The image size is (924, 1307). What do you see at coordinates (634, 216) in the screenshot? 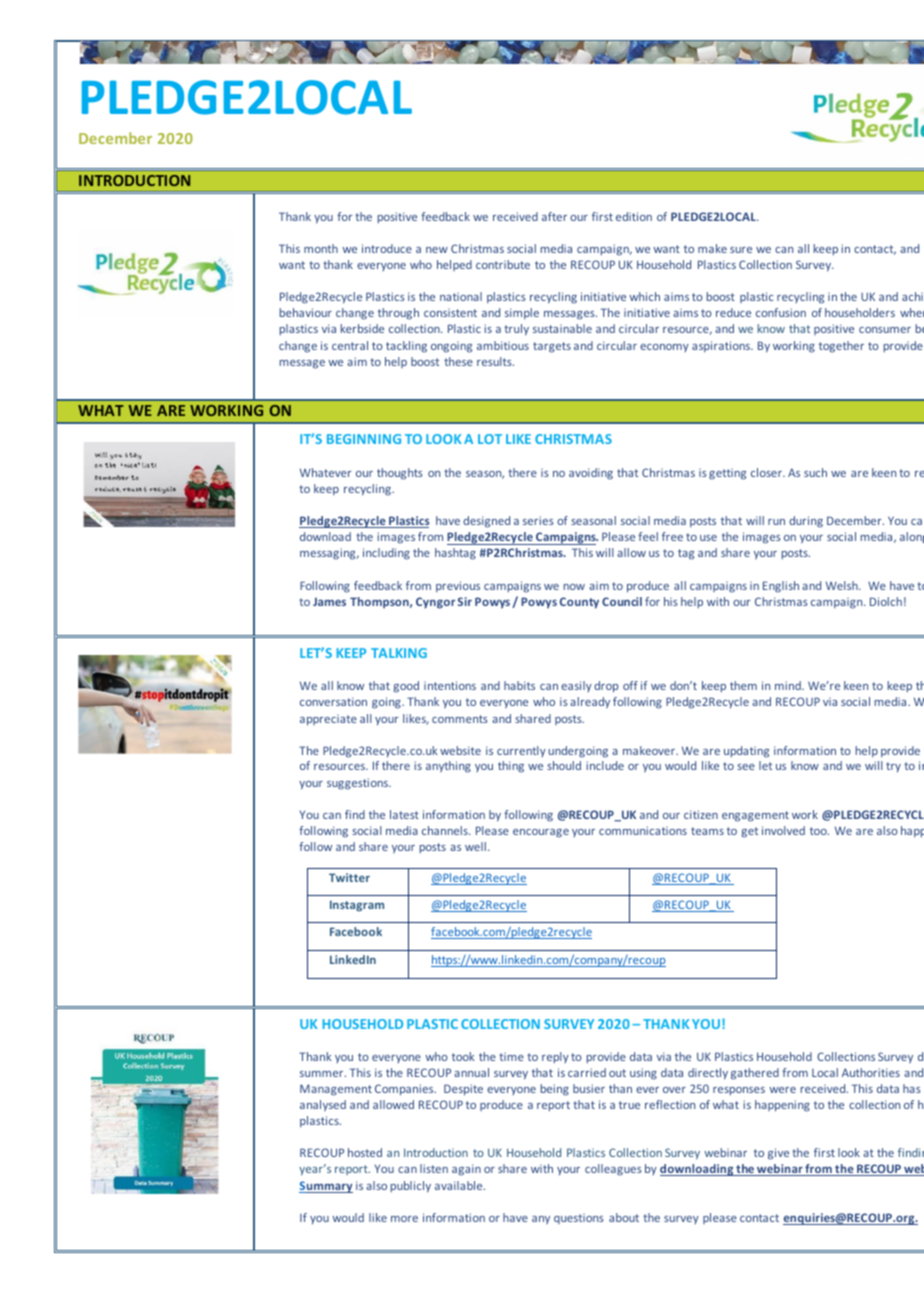
I see `edition` at bounding box center [634, 216].
